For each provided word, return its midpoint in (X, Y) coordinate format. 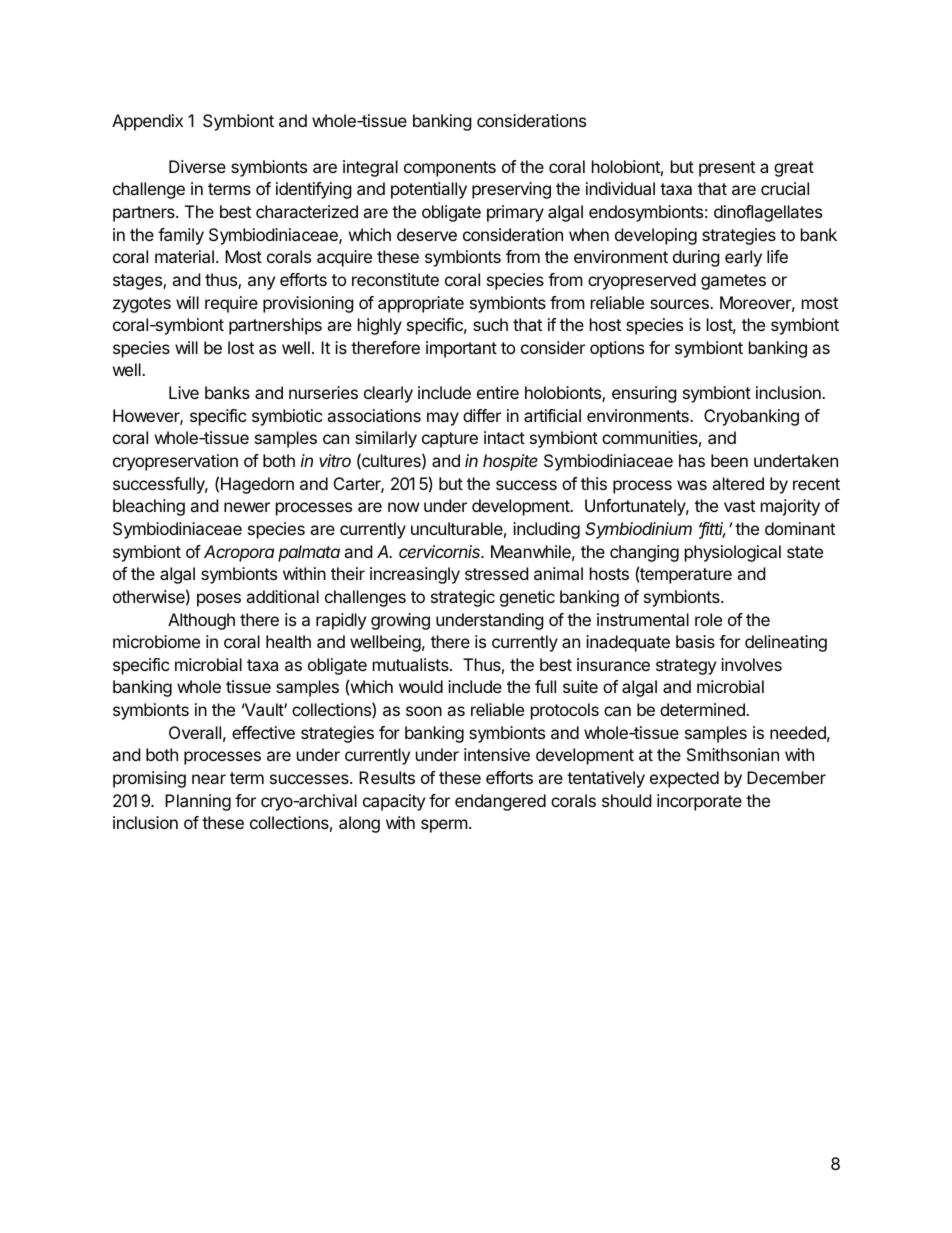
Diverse (197, 166)
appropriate (421, 304)
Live (184, 392)
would (421, 686)
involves (751, 664)
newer (247, 507)
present (727, 169)
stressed (496, 573)
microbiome (156, 641)
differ (482, 415)
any (261, 283)
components (450, 169)
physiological (733, 553)
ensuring (644, 394)
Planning (198, 802)
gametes (733, 282)
